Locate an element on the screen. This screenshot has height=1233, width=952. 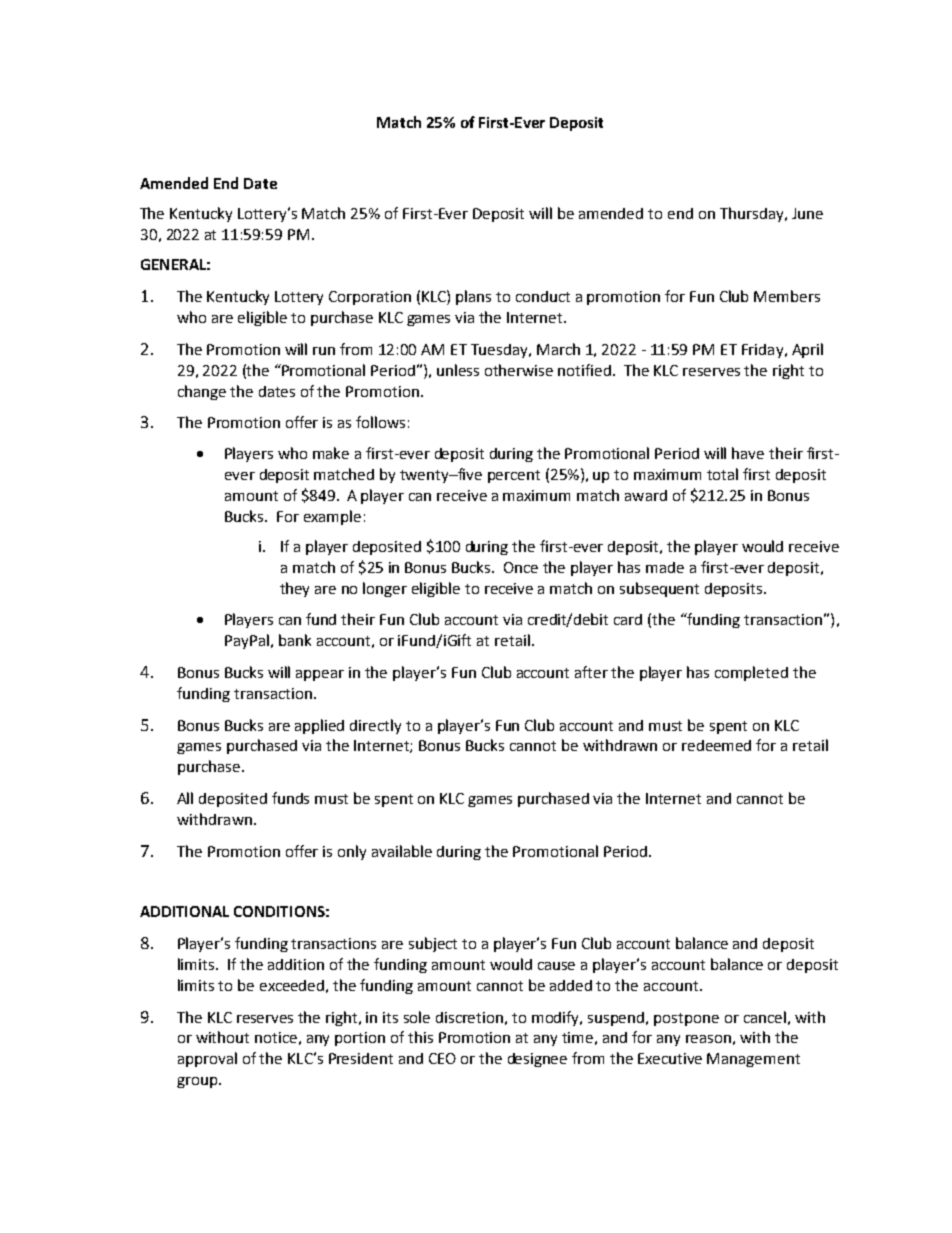
redeemed is located at coordinates (716, 745).
